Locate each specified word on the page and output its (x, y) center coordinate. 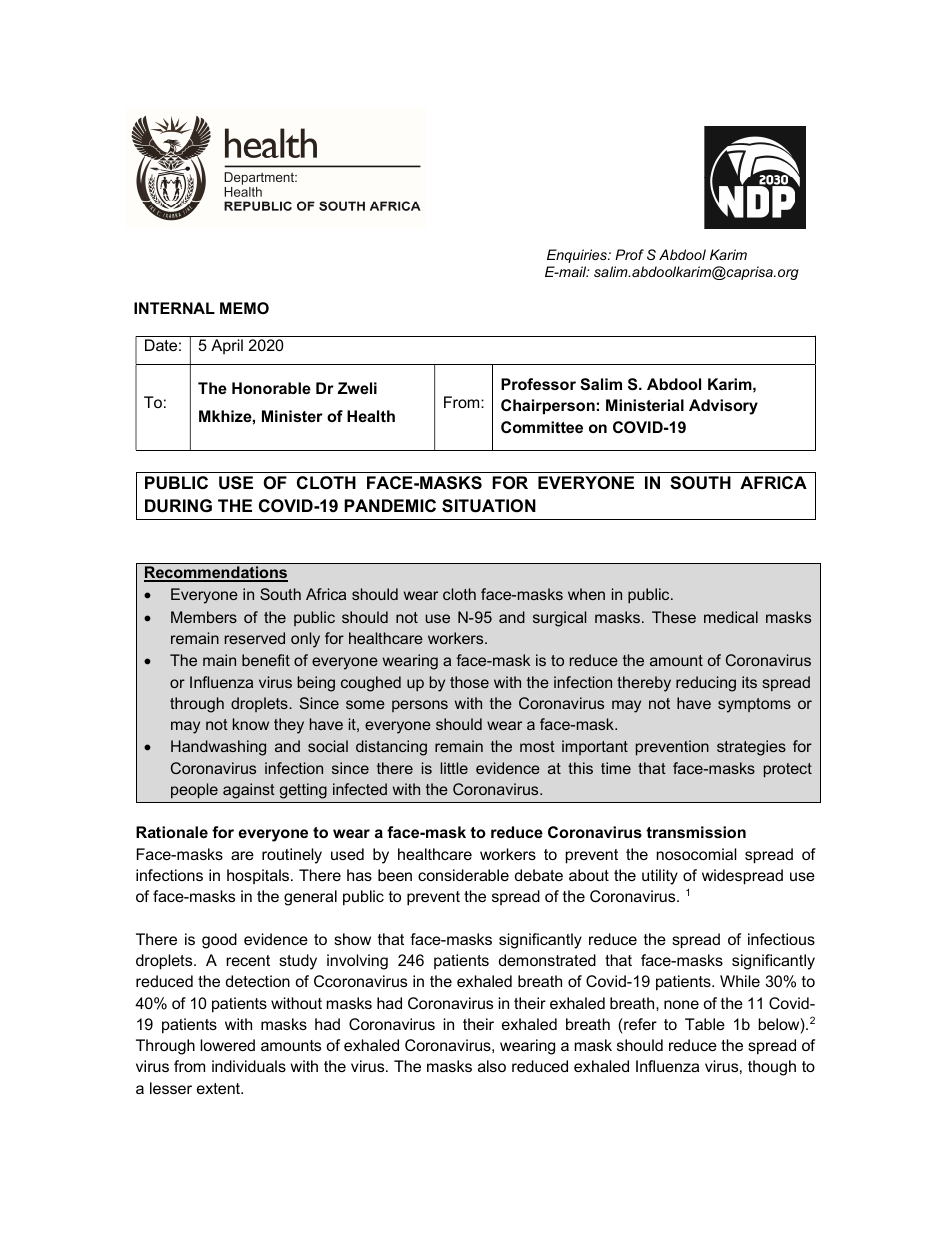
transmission (696, 832)
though (772, 1068)
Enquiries (578, 256)
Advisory (723, 407)
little (454, 768)
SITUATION (489, 506)
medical (731, 617)
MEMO (244, 308)
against (249, 791)
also (492, 1066)
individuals (249, 1066)
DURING (178, 506)
